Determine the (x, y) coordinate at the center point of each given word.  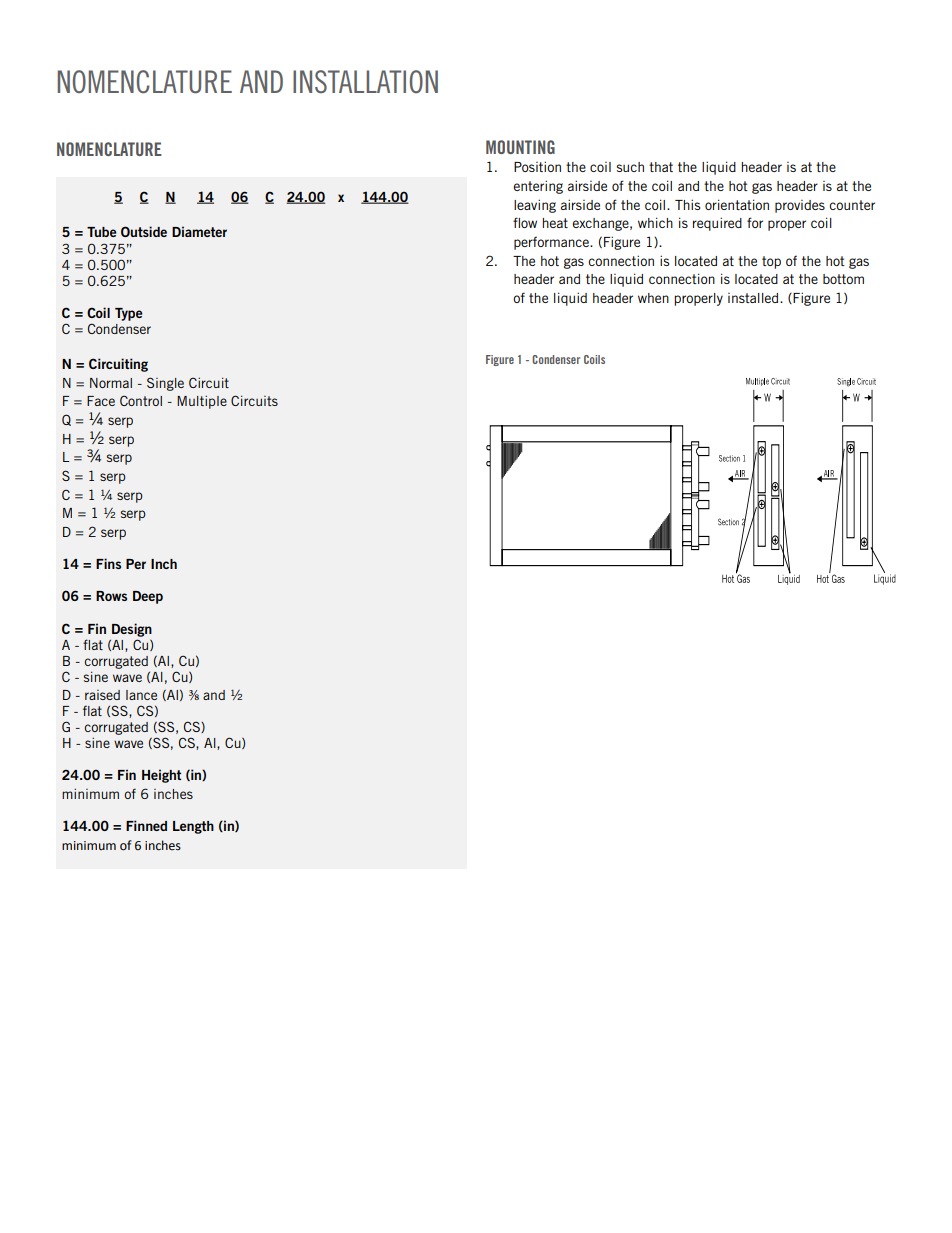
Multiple (202, 402)
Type (129, 314)
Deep (148, 597)
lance (141, 695)
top (771, 262)
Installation (365, 81)
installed (754, 298)
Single (165, 384)
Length (193, 827)
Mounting (520, 147)
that (661, 167)
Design (132, 630)
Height (161, 776)
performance (553, 243)
